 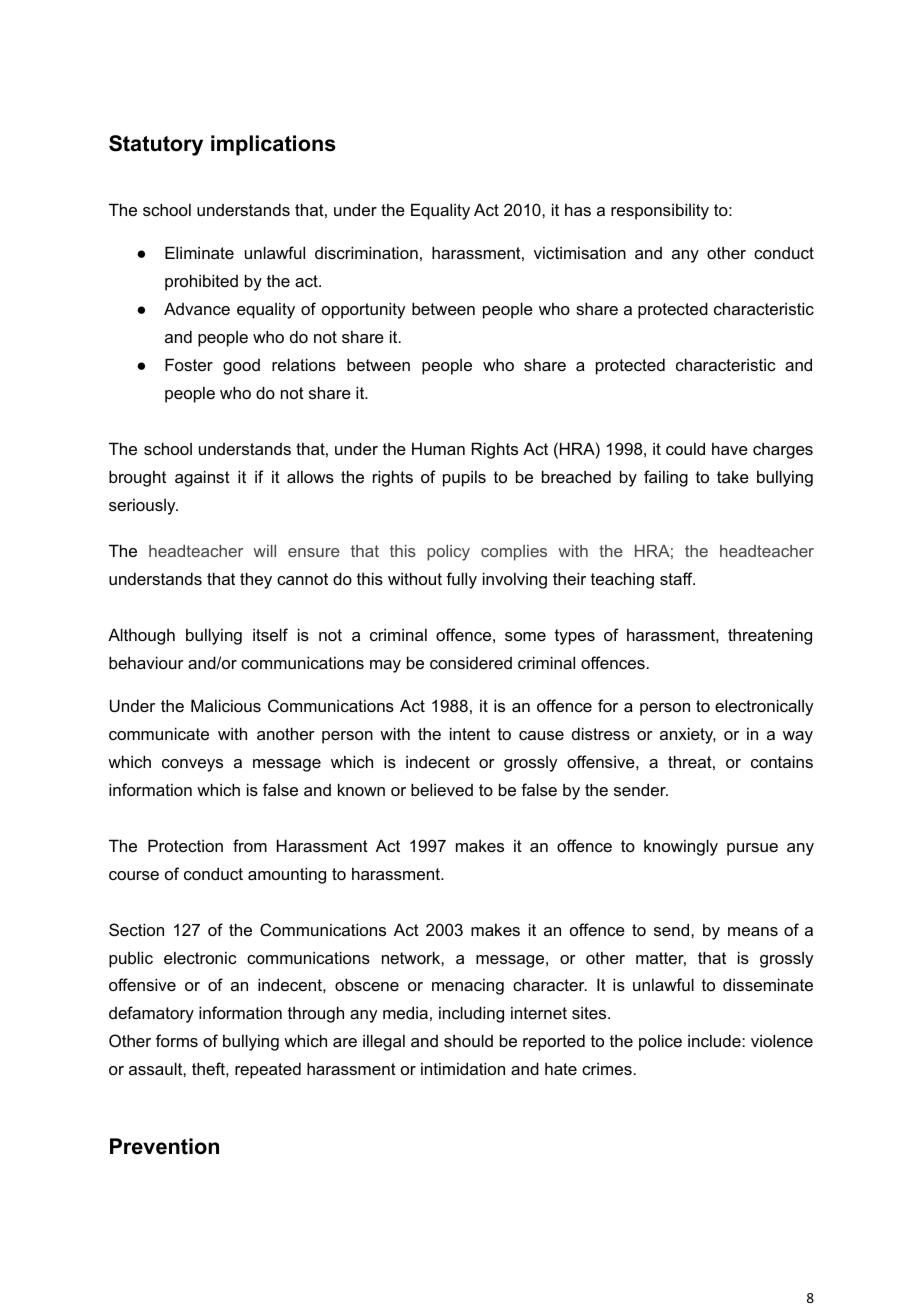 What do you see at coordinates (660, 211) in the page?
I see `responsibility` at bounding box center [660, 211].
